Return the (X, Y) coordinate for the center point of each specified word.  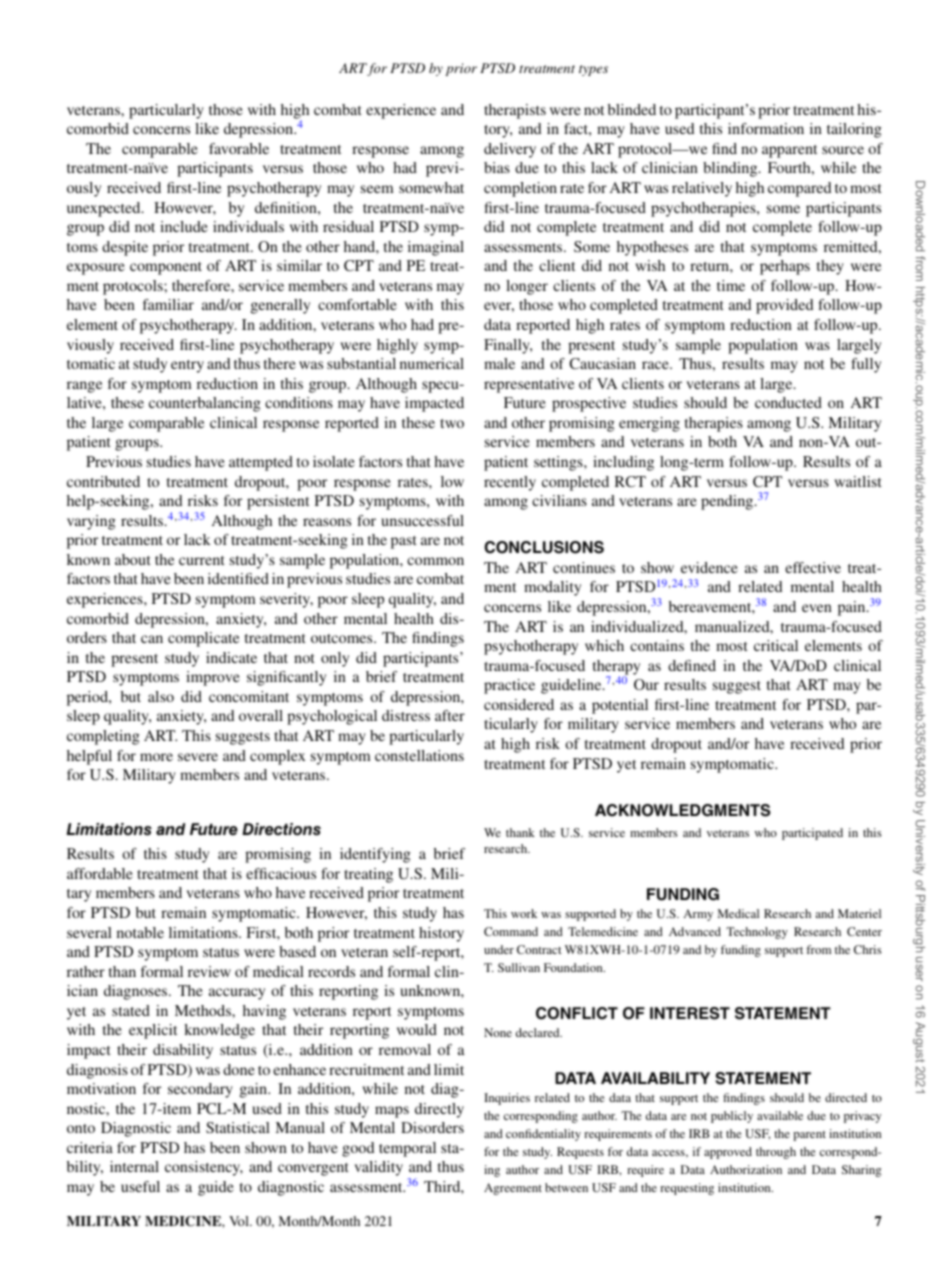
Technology (757, 933)
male (499, 363)
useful (140, 1186)
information (766, 128)
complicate (203, 639)
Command (511, 931)
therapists (515, 111)
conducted (788, 402)
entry (187, 366)
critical (776, 645)
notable (140, 932)
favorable (239, 148)
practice (509, 686)
